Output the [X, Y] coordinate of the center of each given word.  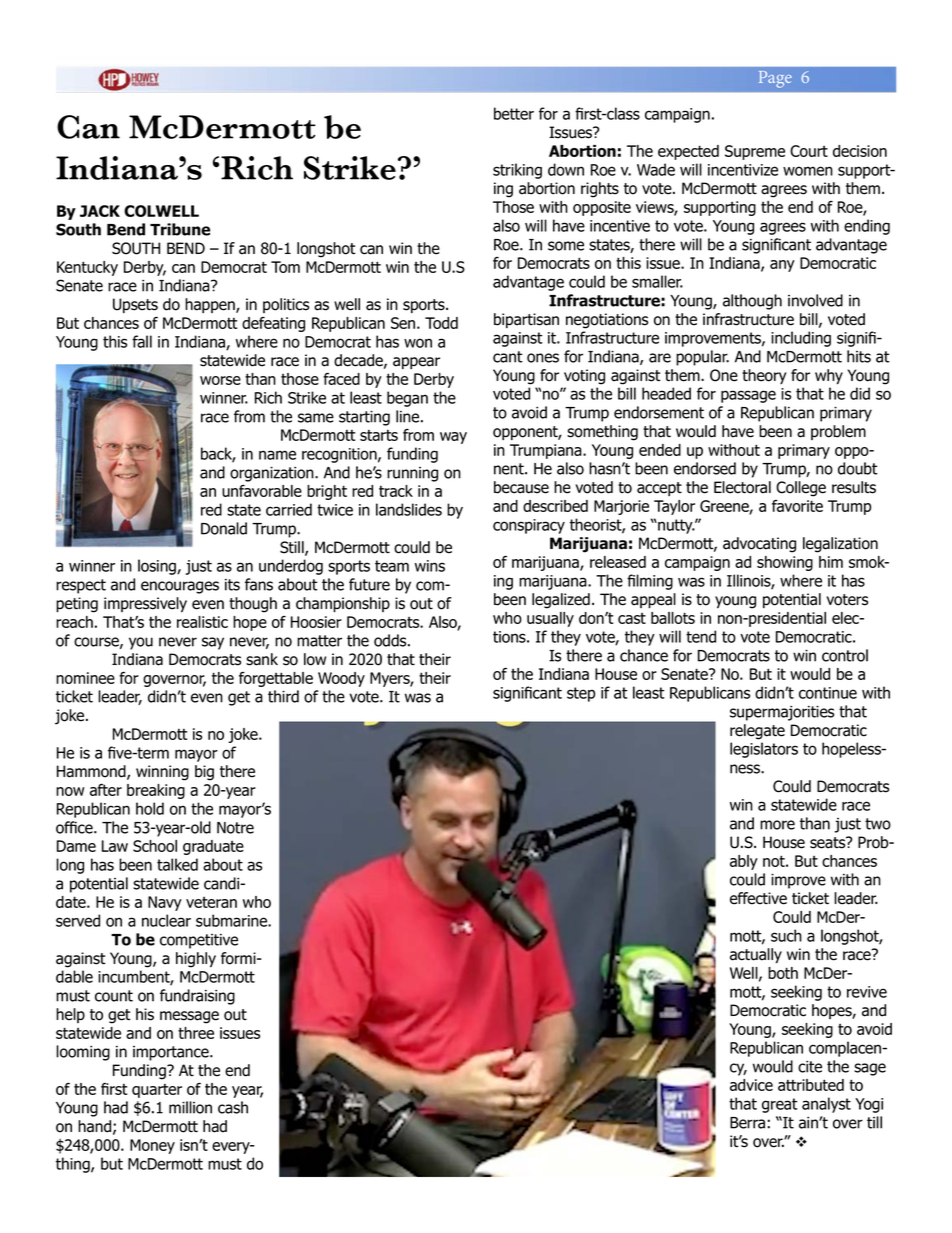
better [514, 113]
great [780, 1105]
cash [233, 1107]
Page [775, 79]
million [190, 1107]
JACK [100, 211]
